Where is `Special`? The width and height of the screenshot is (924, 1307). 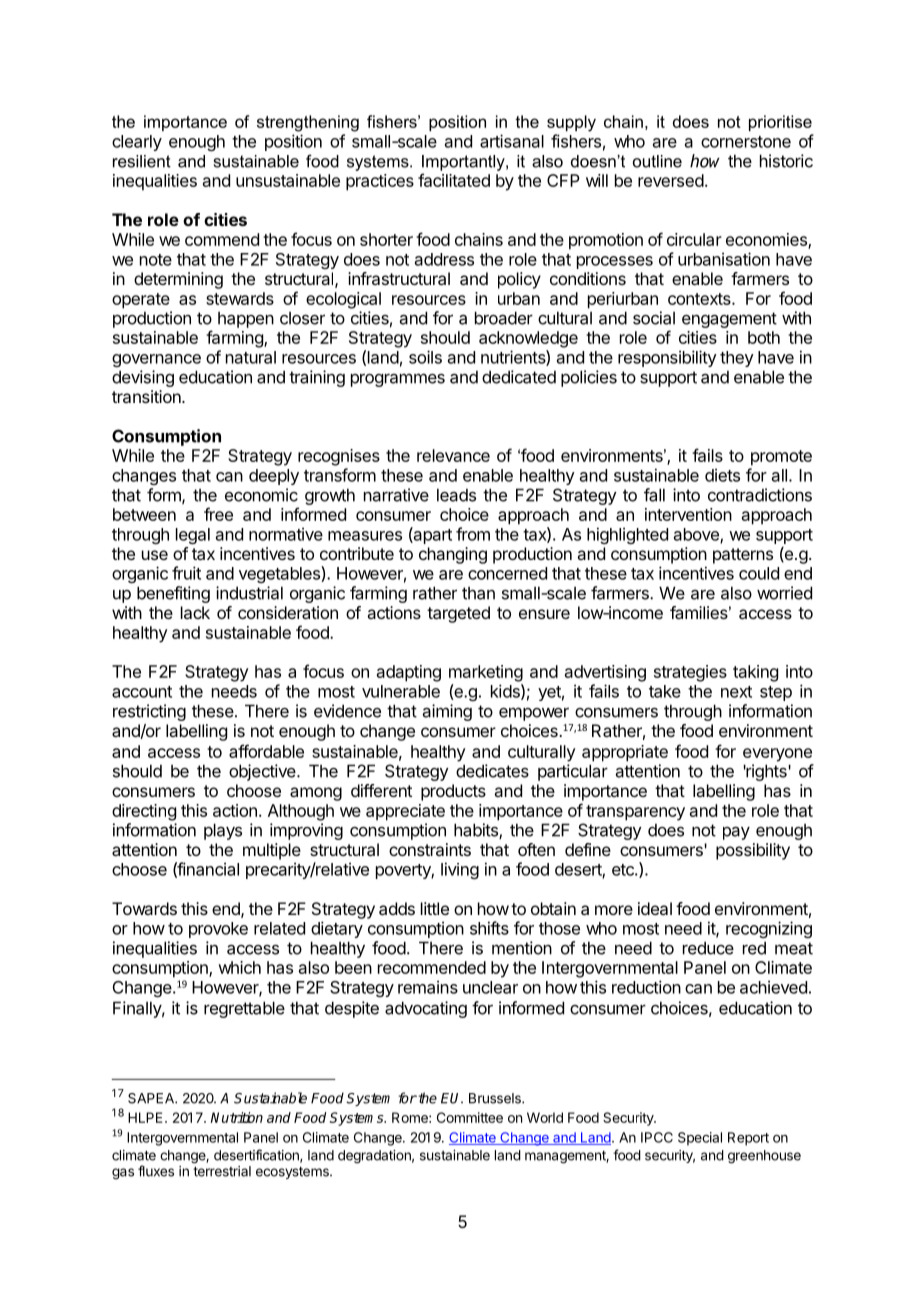 Special is located at coordinates (700, 1139).
